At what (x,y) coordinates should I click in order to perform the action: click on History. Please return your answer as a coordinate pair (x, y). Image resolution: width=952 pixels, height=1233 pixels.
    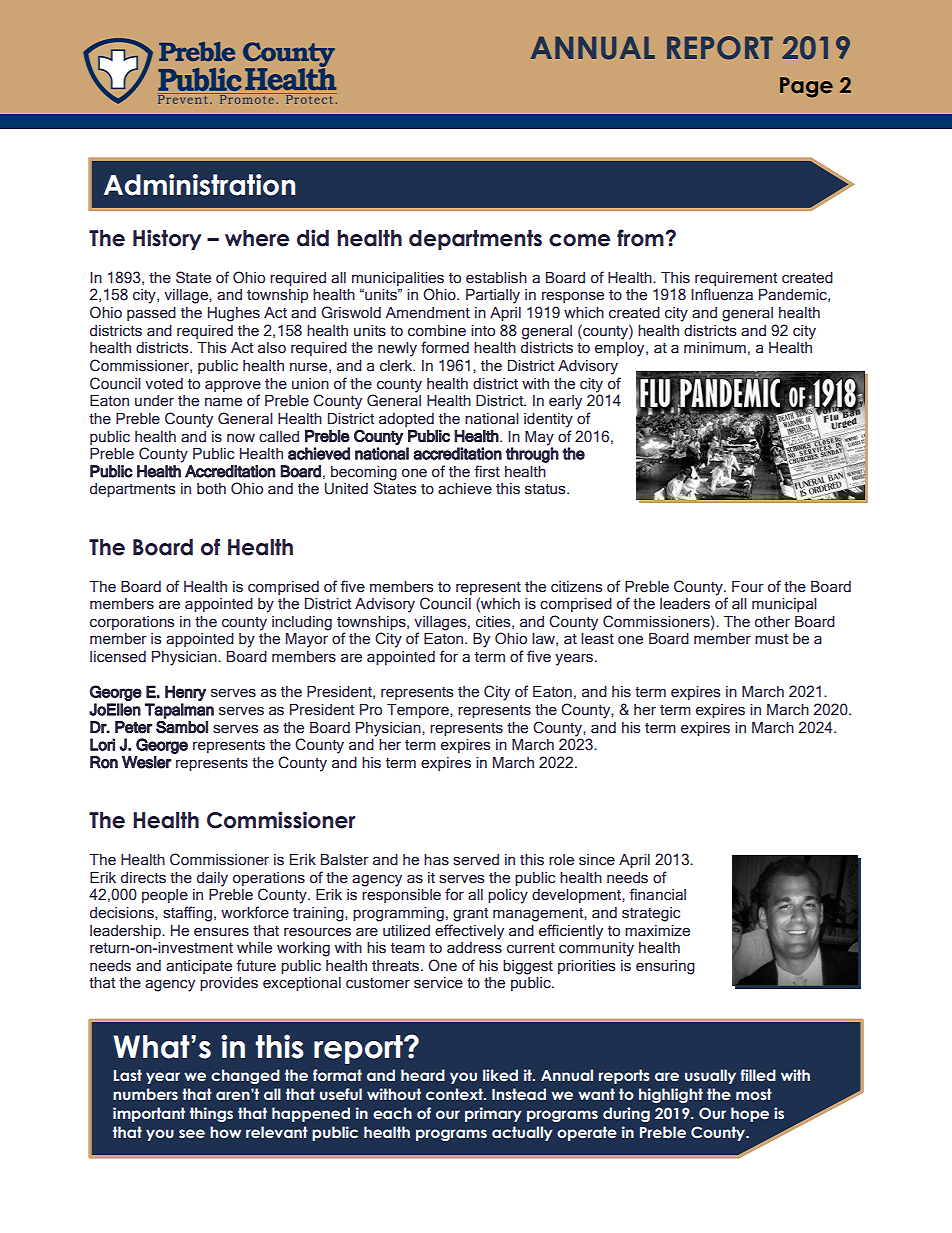
    Looking at the image, I should click on (167, 239).
